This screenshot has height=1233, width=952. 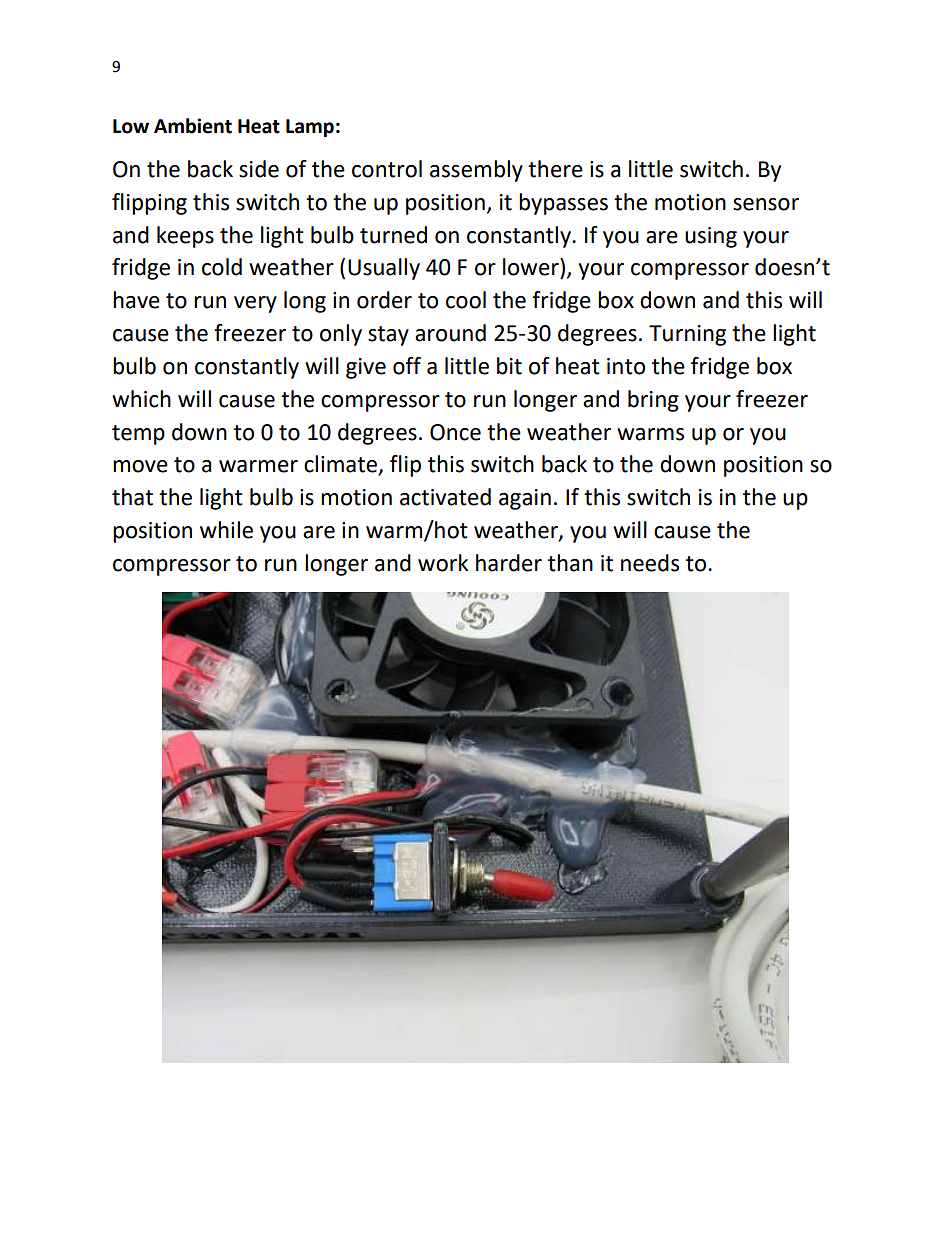 I want to click on work, so click(x=443, y=563).
